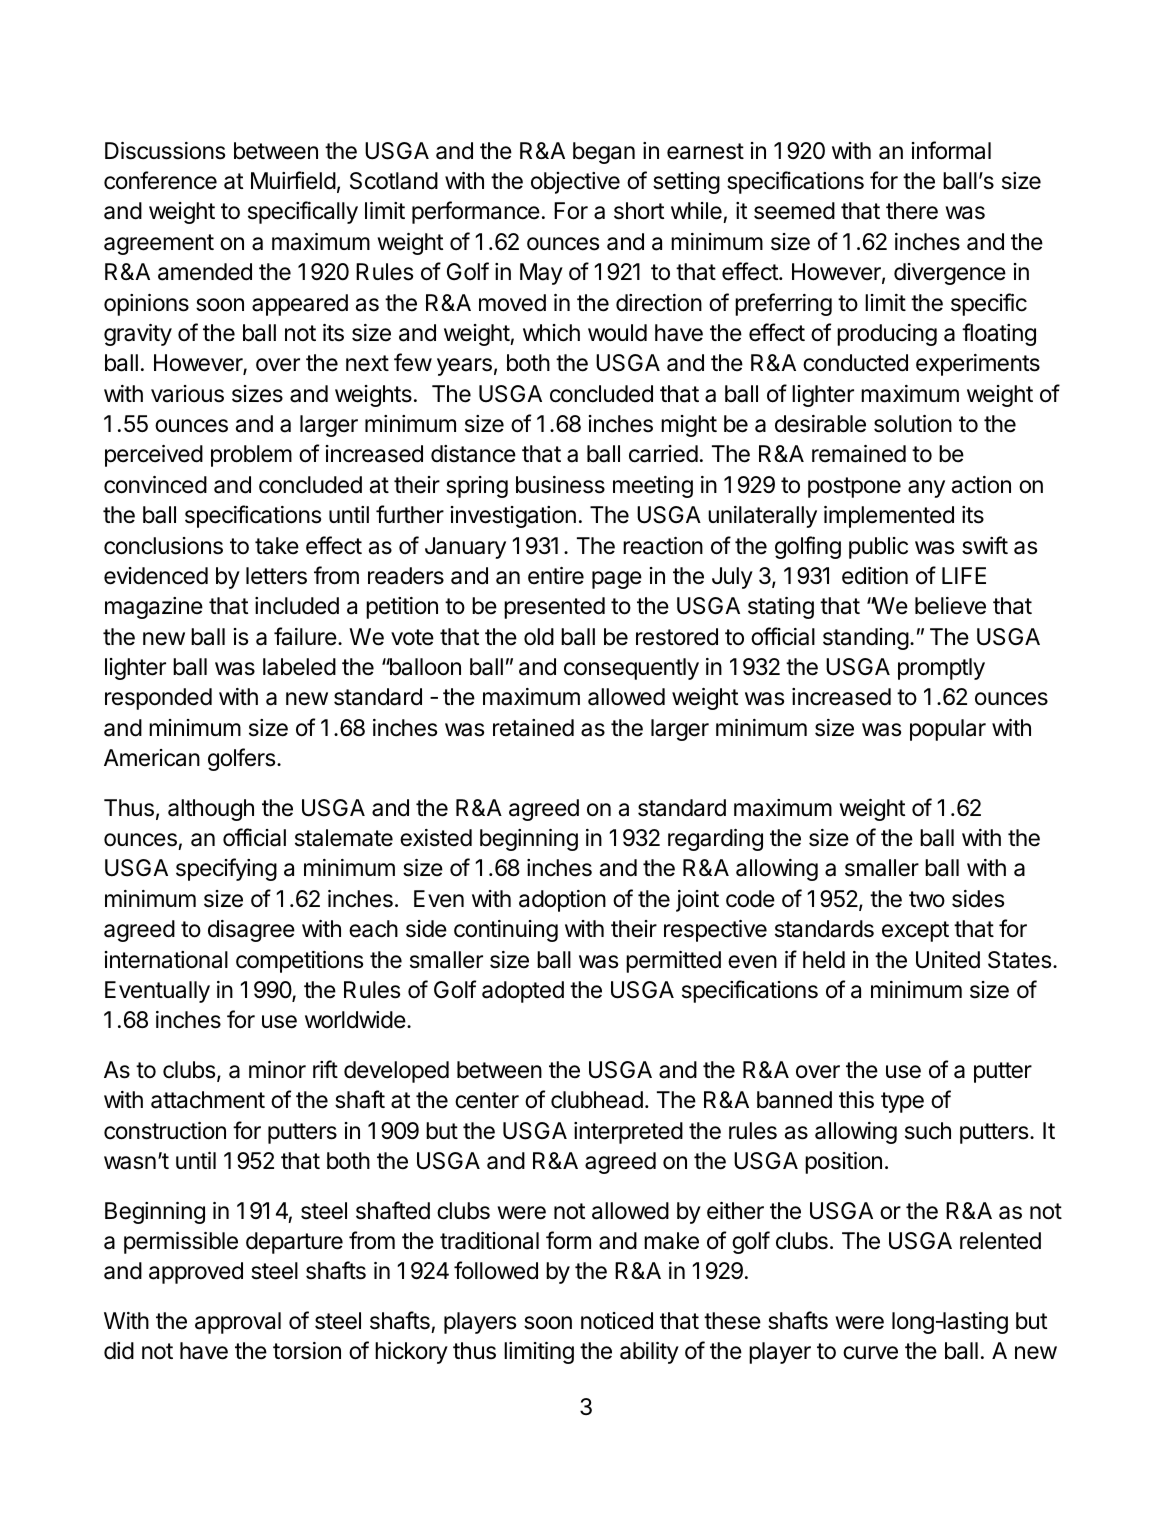 The width and height of the screenshot is (1171, 1516). Describe the element at coordinates (575, 183) in the screenshot. I see `objective` at that location.
